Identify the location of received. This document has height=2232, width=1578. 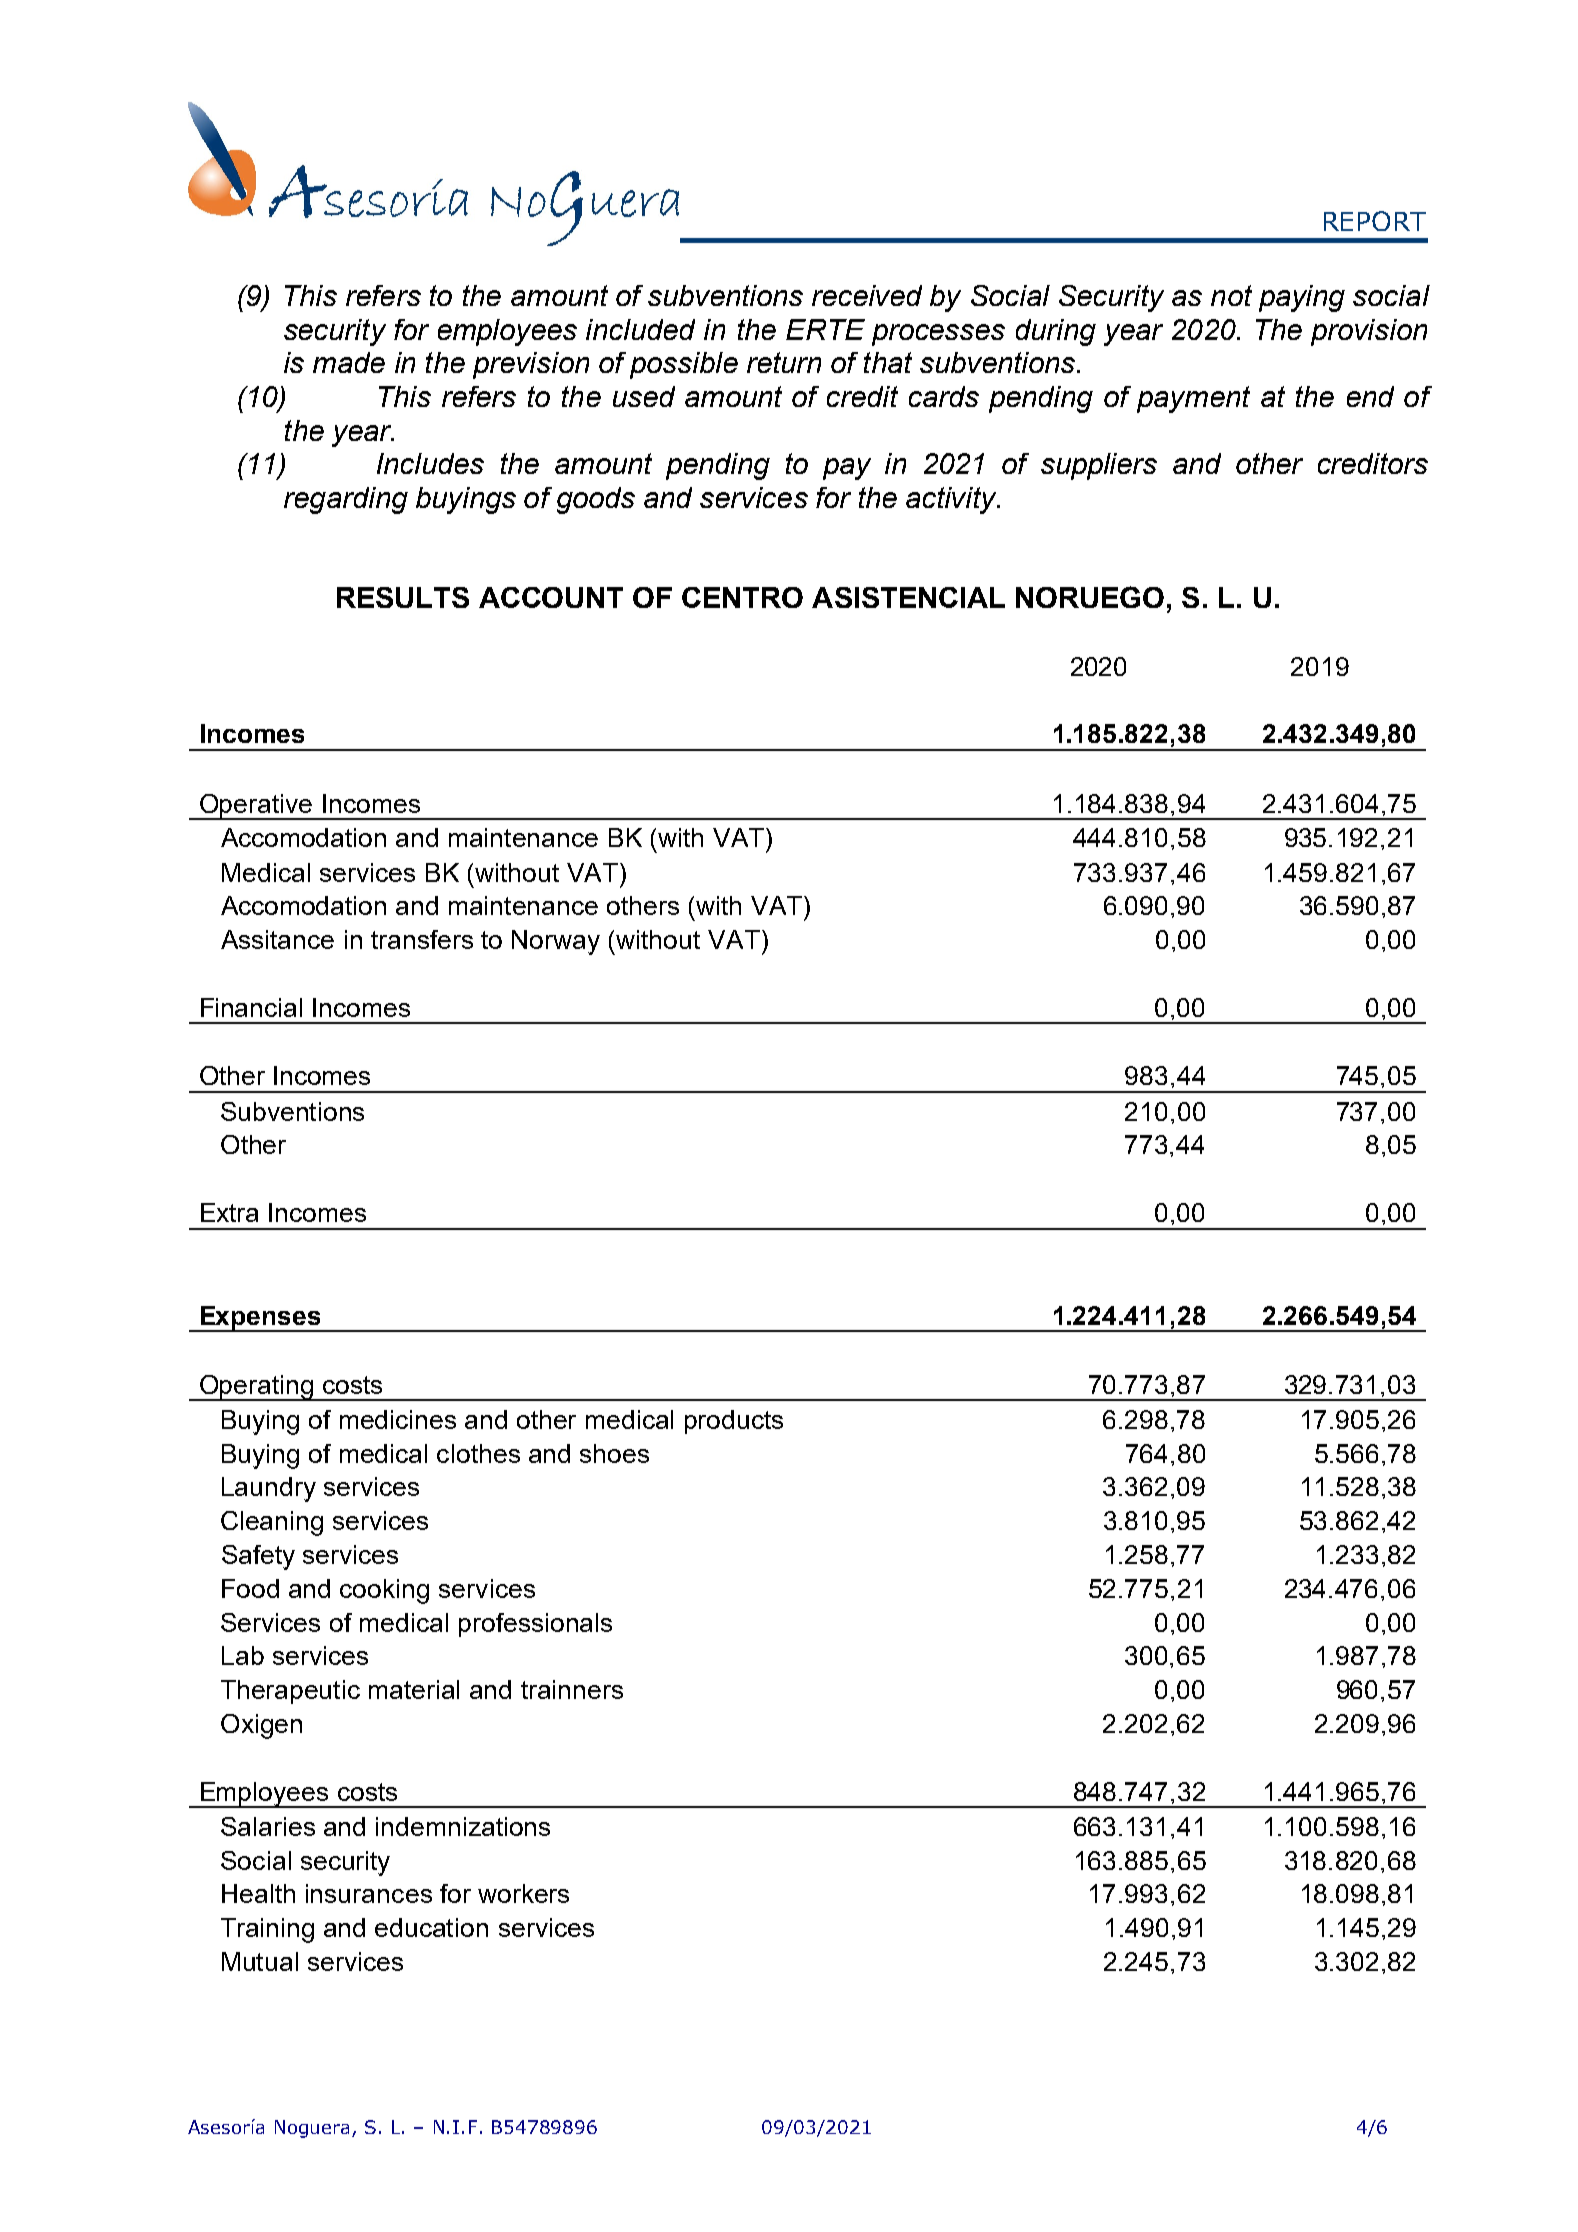
(867, 295).
